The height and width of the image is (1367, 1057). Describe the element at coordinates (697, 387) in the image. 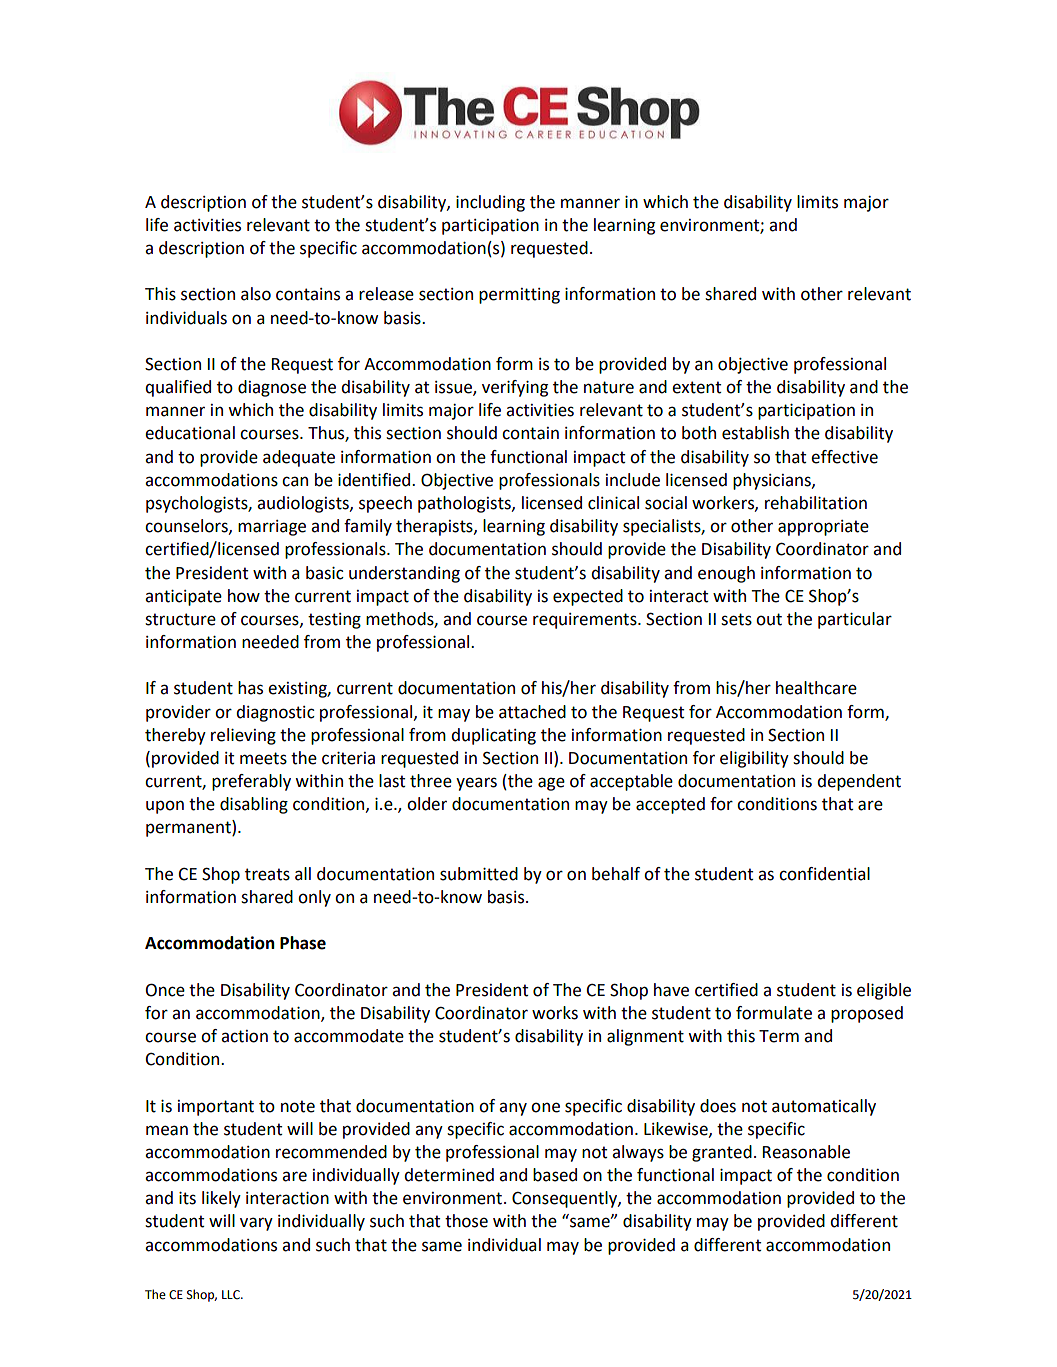

I see `extent` at that location.
